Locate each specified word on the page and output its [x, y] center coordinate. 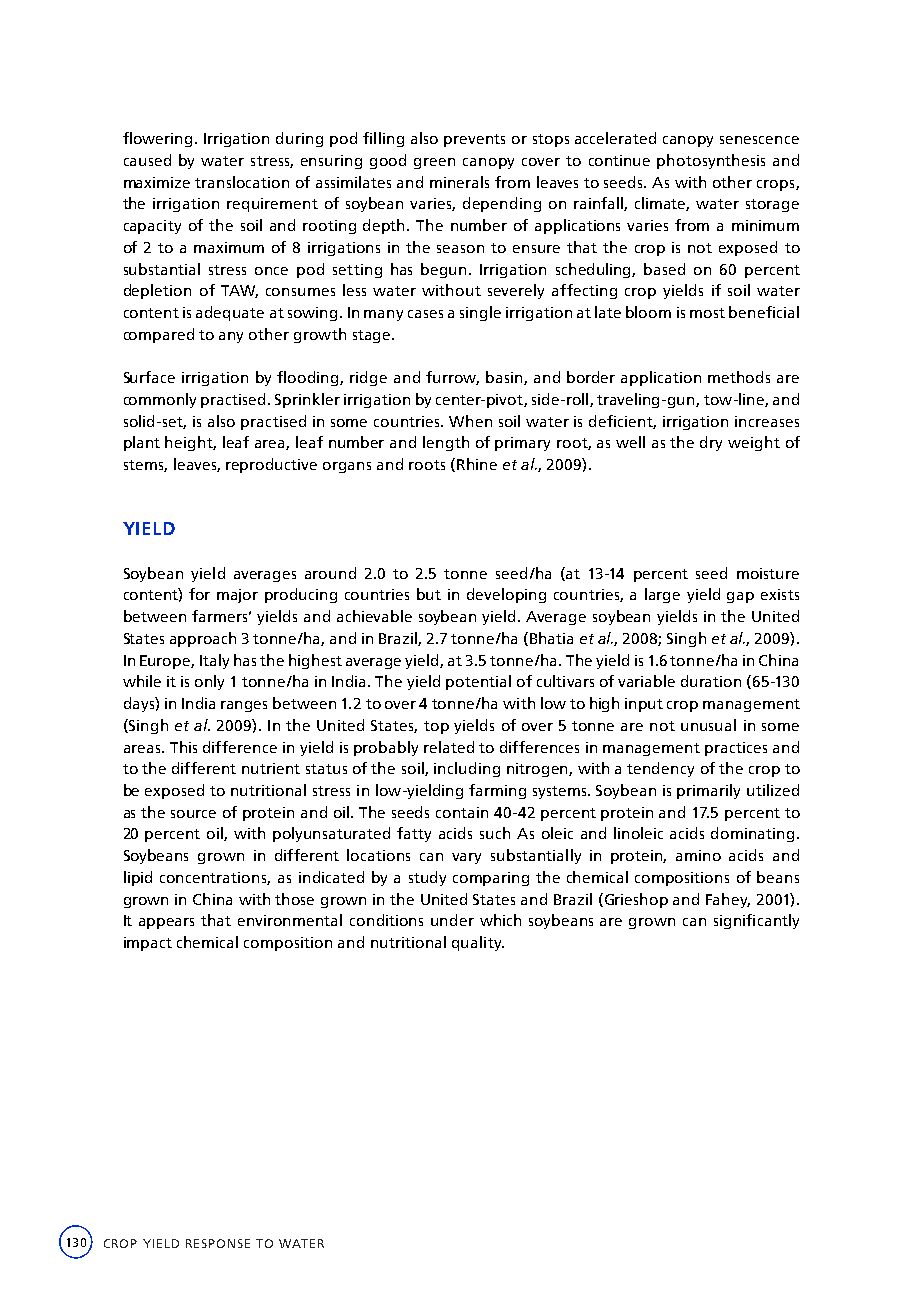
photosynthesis [711, 161]
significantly [756, 921]
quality [478, 943]
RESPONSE [218, 1243]
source [193, 814]
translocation [242, 182]
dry [711, 443]
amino [698, 855]
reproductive [271, 465]
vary [466, 858]
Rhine [477, 464]
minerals [459, 182]
